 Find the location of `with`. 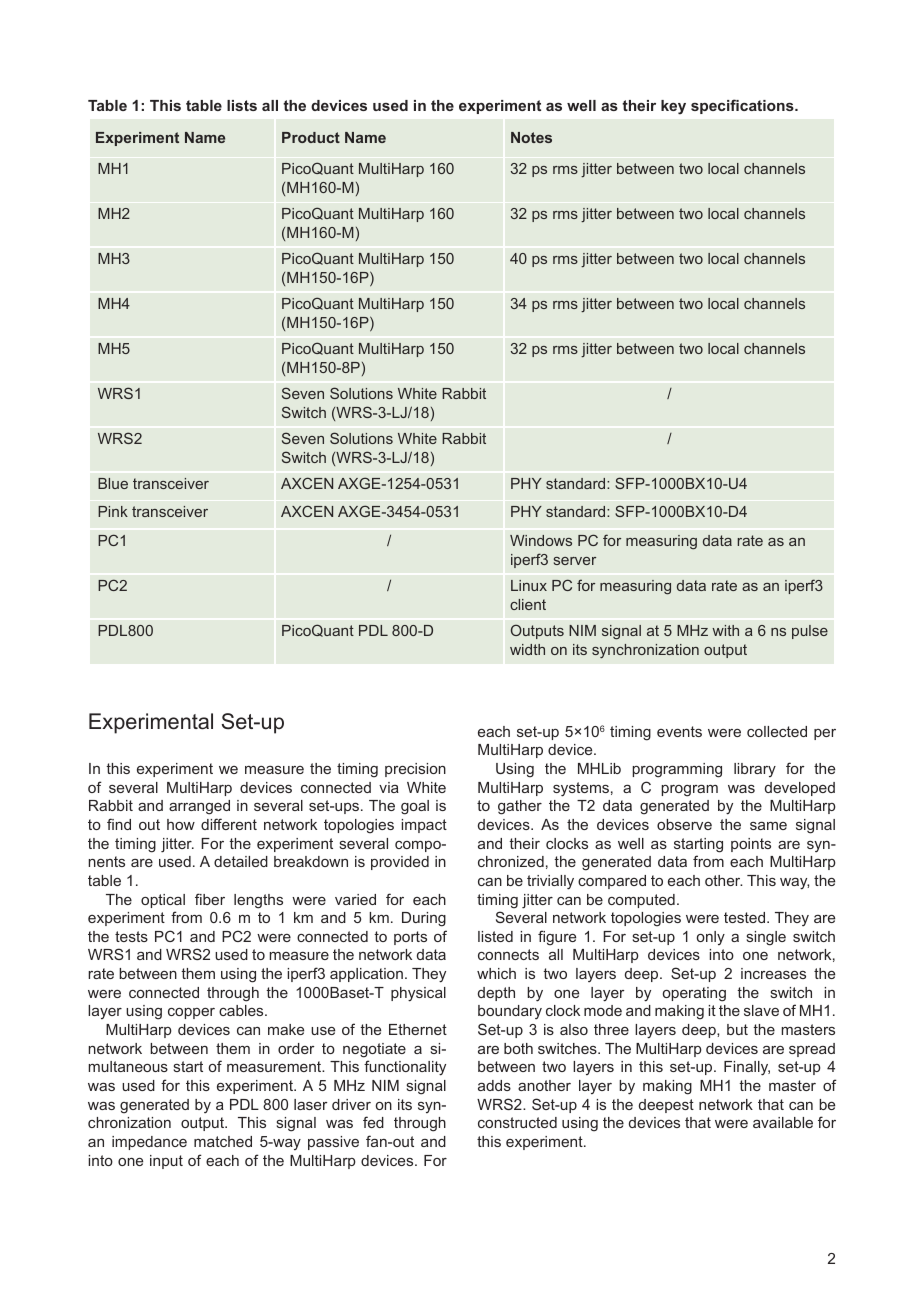

with is located at coordinates (725, 630).
